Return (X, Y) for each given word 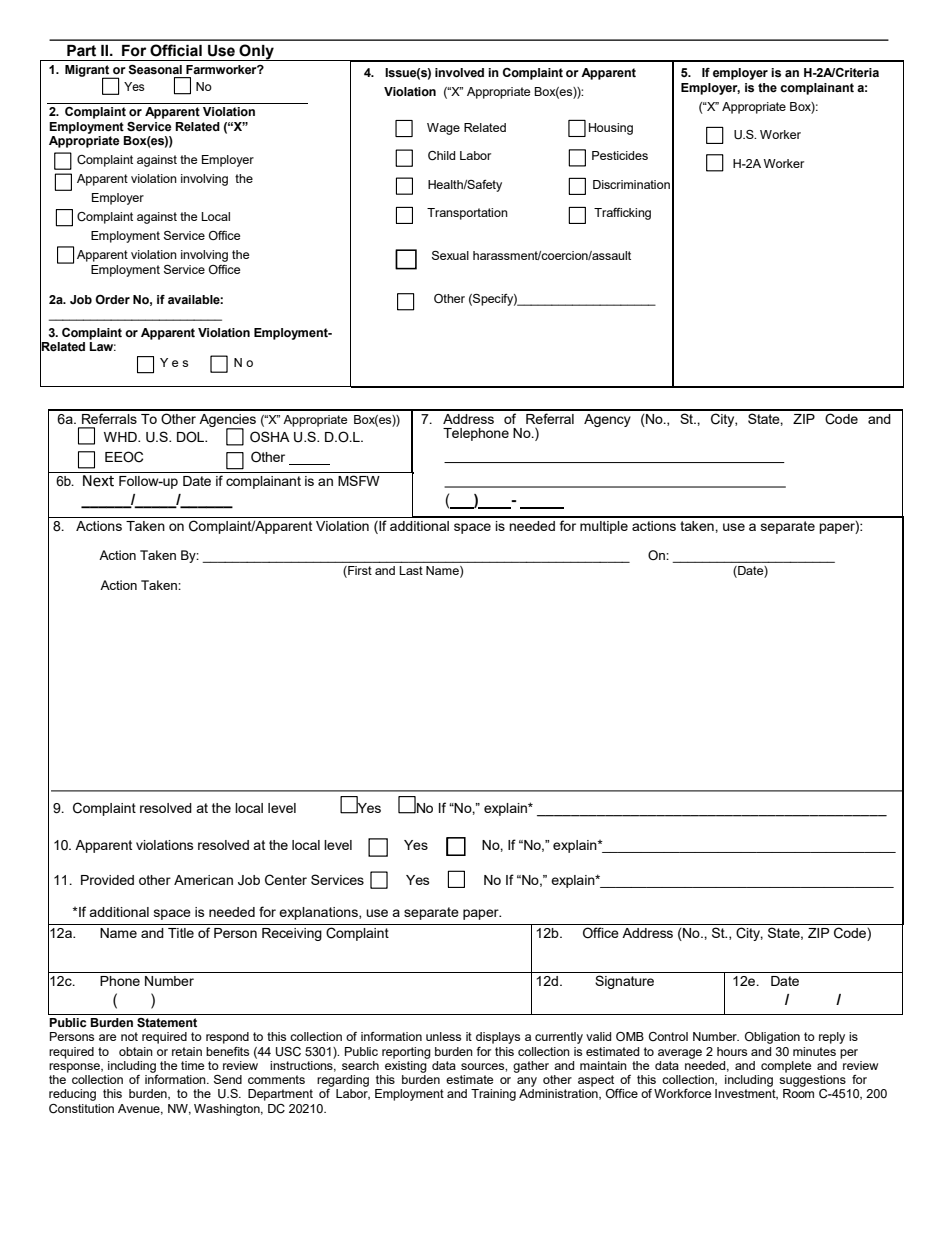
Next (98, 481)
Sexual (450, 255)
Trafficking (622, 214)
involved (459, 72)
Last (411, 570)
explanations (319, 913)
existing (407, 1065)
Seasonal (155, 70)
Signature (624, 982)
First (359, 572)
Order (112, 300)
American (203, 880)
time (192, 1065)
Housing (611, 129)
